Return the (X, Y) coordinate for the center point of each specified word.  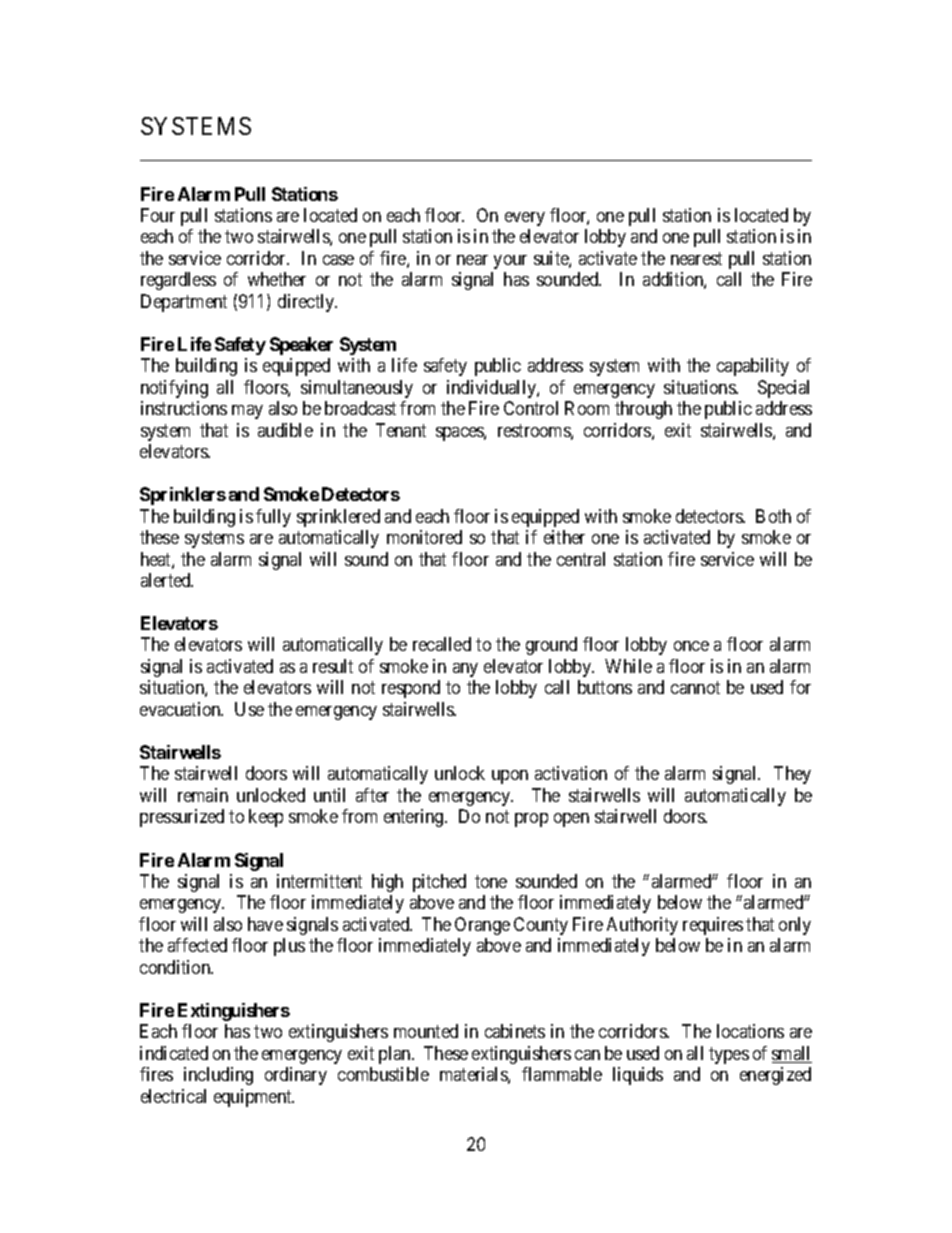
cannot (695, 688)
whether (277, 279)
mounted (426, 1031)
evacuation (181, 709)
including (218, 1076)
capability (753, 367)
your (510, 262)
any (465, 670)
